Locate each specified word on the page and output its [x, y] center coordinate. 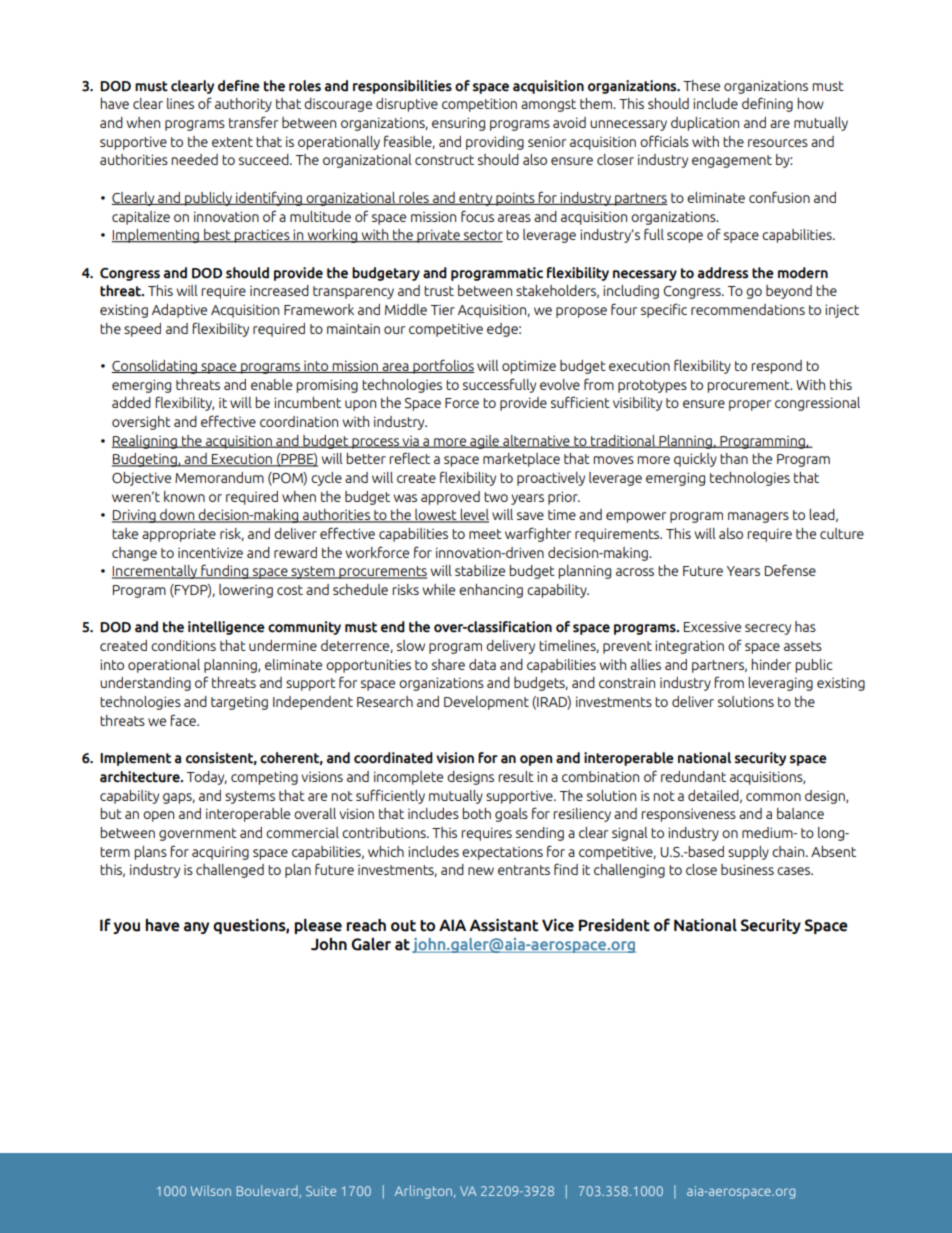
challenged [230, 871]
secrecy [768, 629]
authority [243, 105]
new [481, 871]
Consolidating [155, 367]
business [747, 869]
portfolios [442, 366]
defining [767, 104]
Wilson [211, 1190]
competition [479, 105]
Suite [321, 1191]
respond [776, 367]
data [482, 664]
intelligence [226, 628]
